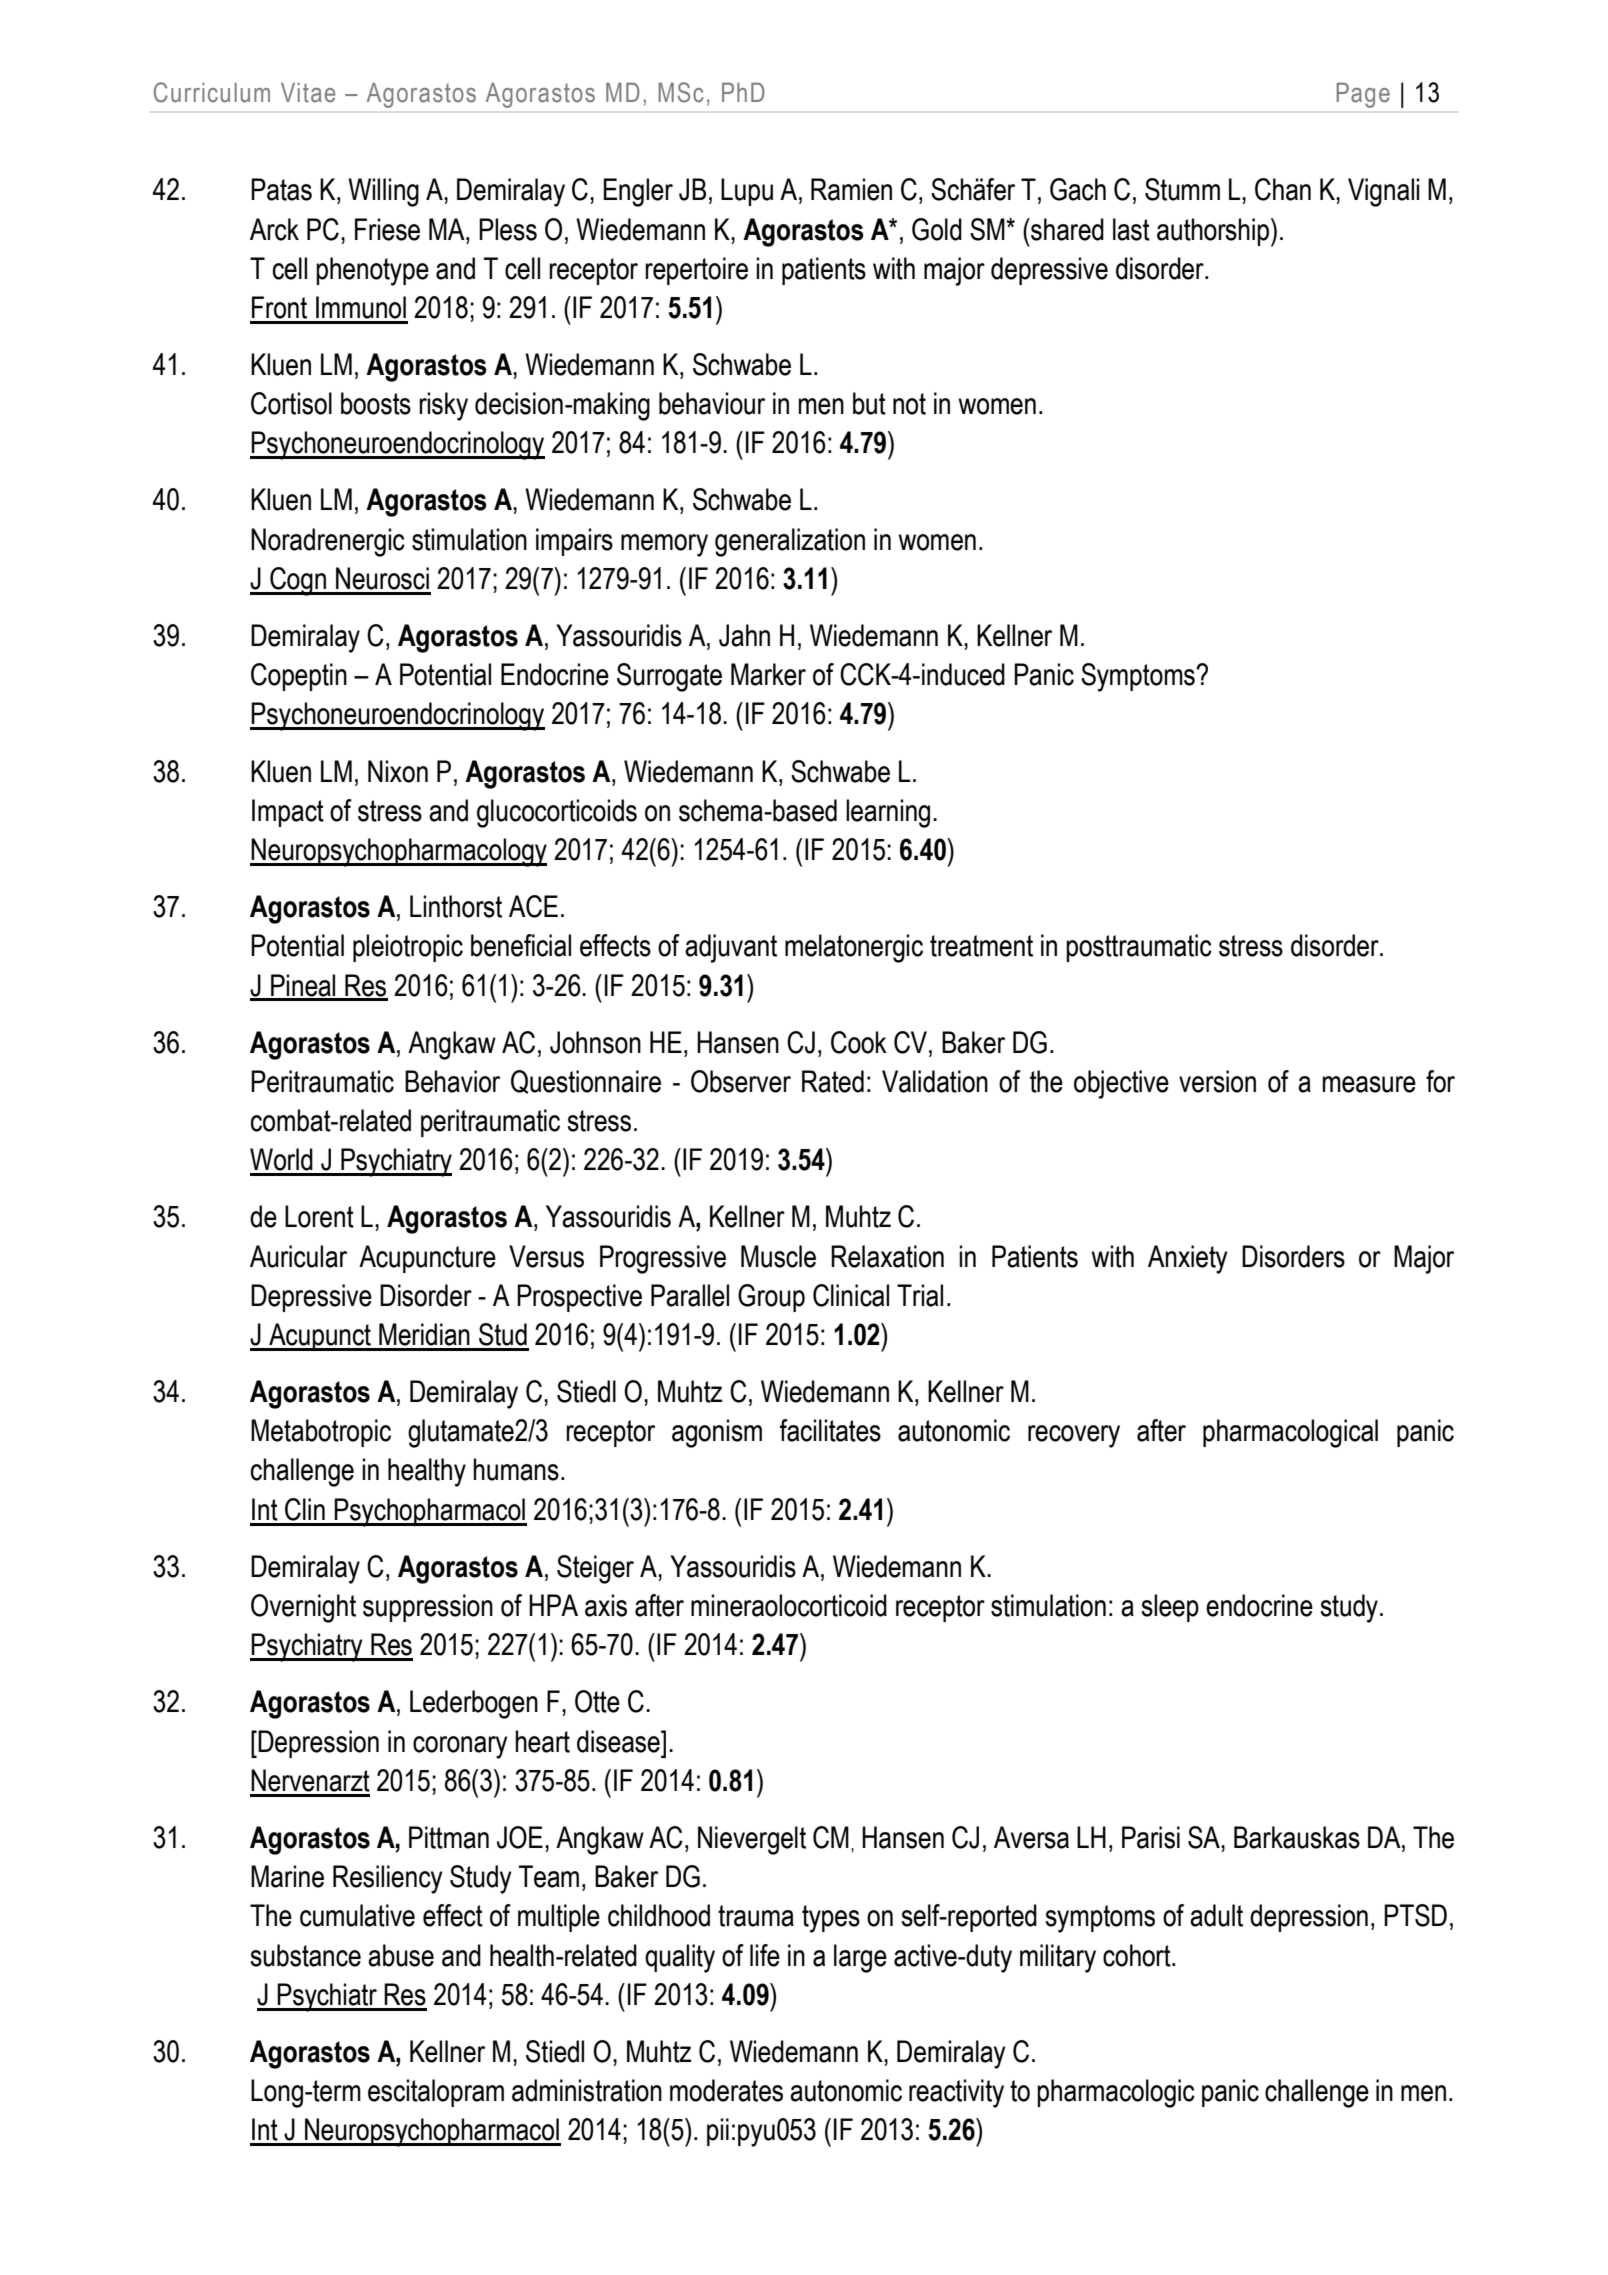 The width and height of the document is (1608, 2275). Describe the element at coordinates (401, 1955) in the document. I see `abuse` at that location.
